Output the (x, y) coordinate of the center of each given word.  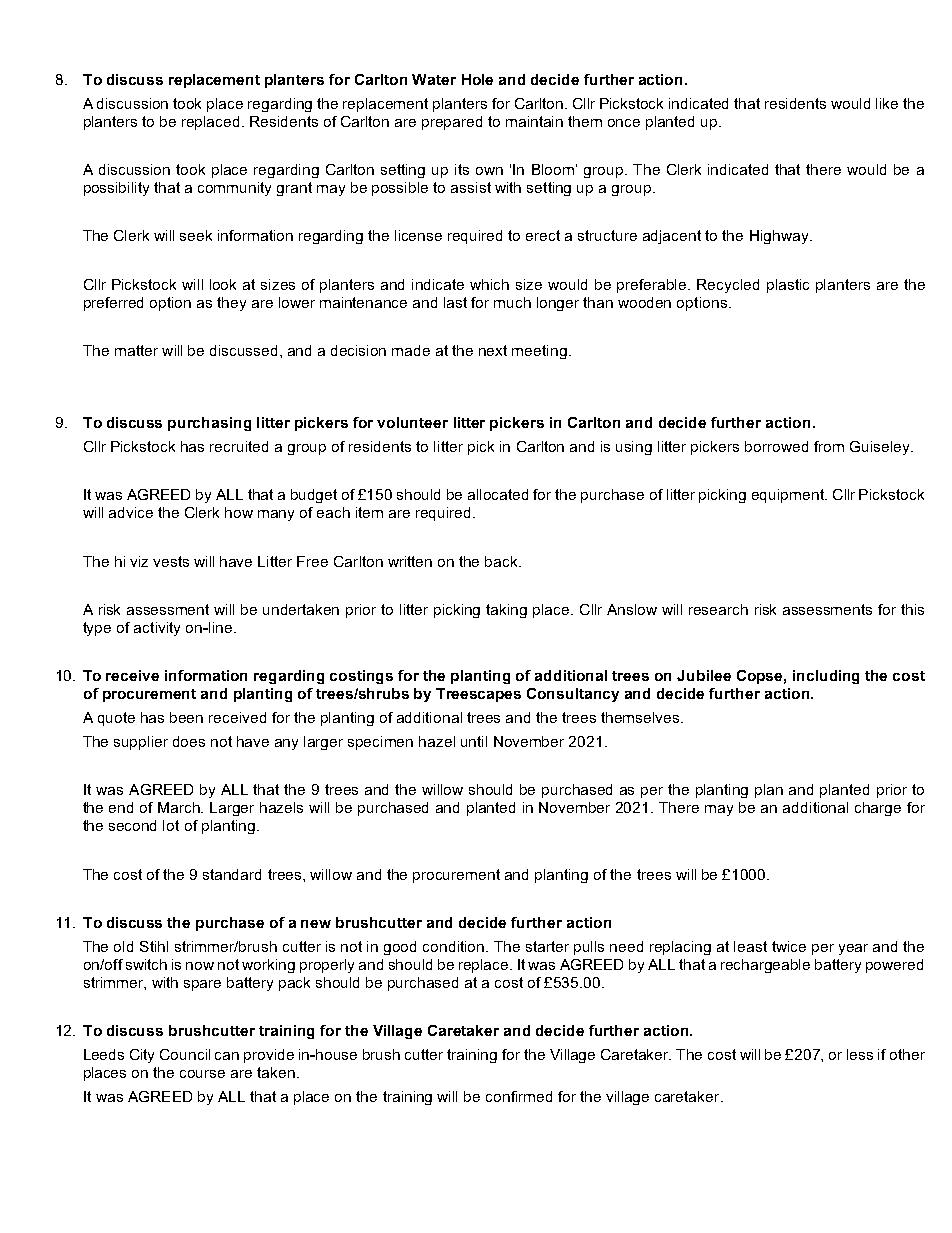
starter (547, 946)
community (234, 189)
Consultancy (573, 695)
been (186, 717)
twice (789, 946)
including (826, 677)
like (887, 103)
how (239, 512)
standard (232, 874)
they (231, 304)
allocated (498, 494)
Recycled (728, 286)
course (202, 1074)
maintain (534, 121)
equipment (789, 496)
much (512, 302)
